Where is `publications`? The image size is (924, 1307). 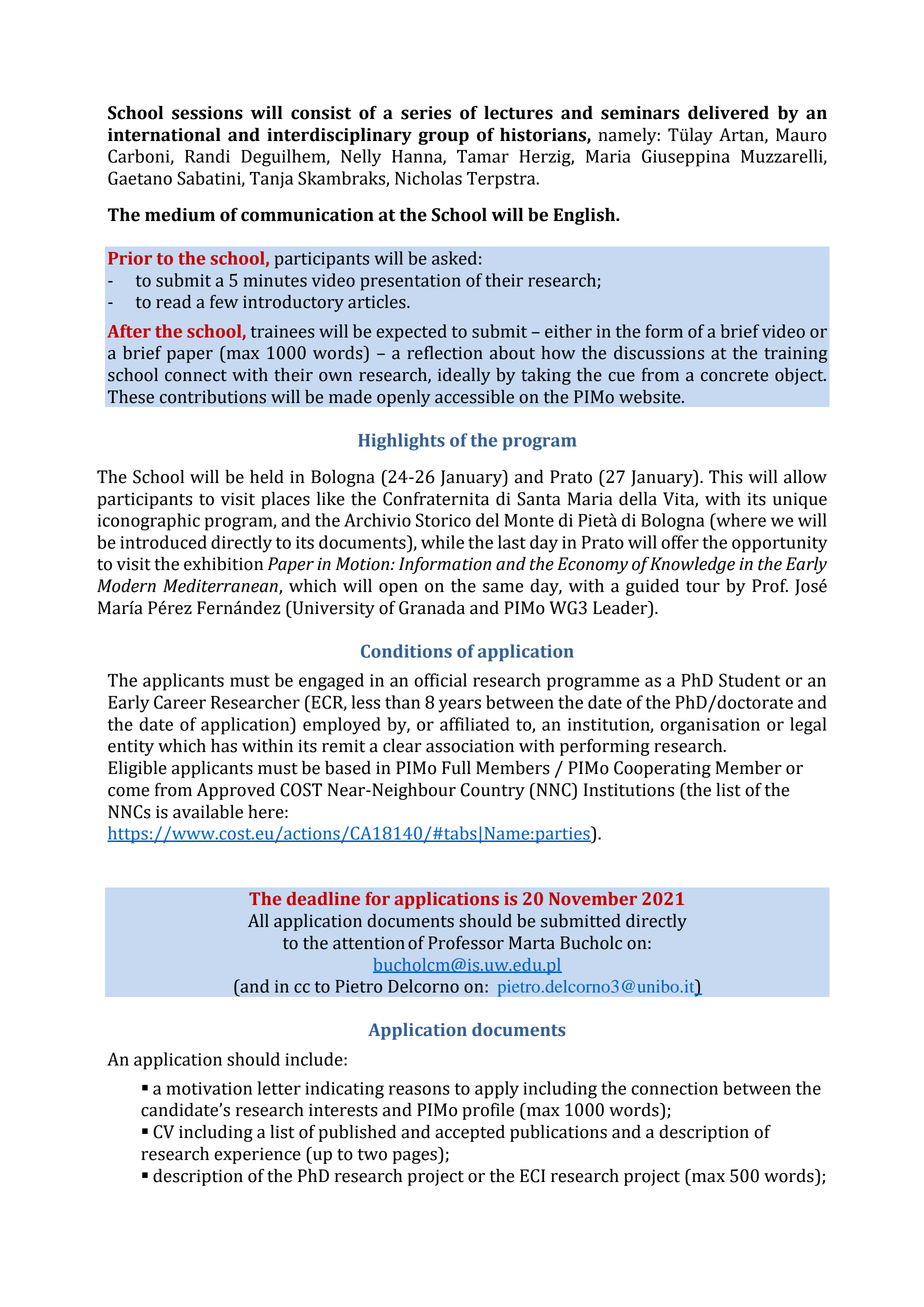 publications is located at coordinates (558, 1133).
